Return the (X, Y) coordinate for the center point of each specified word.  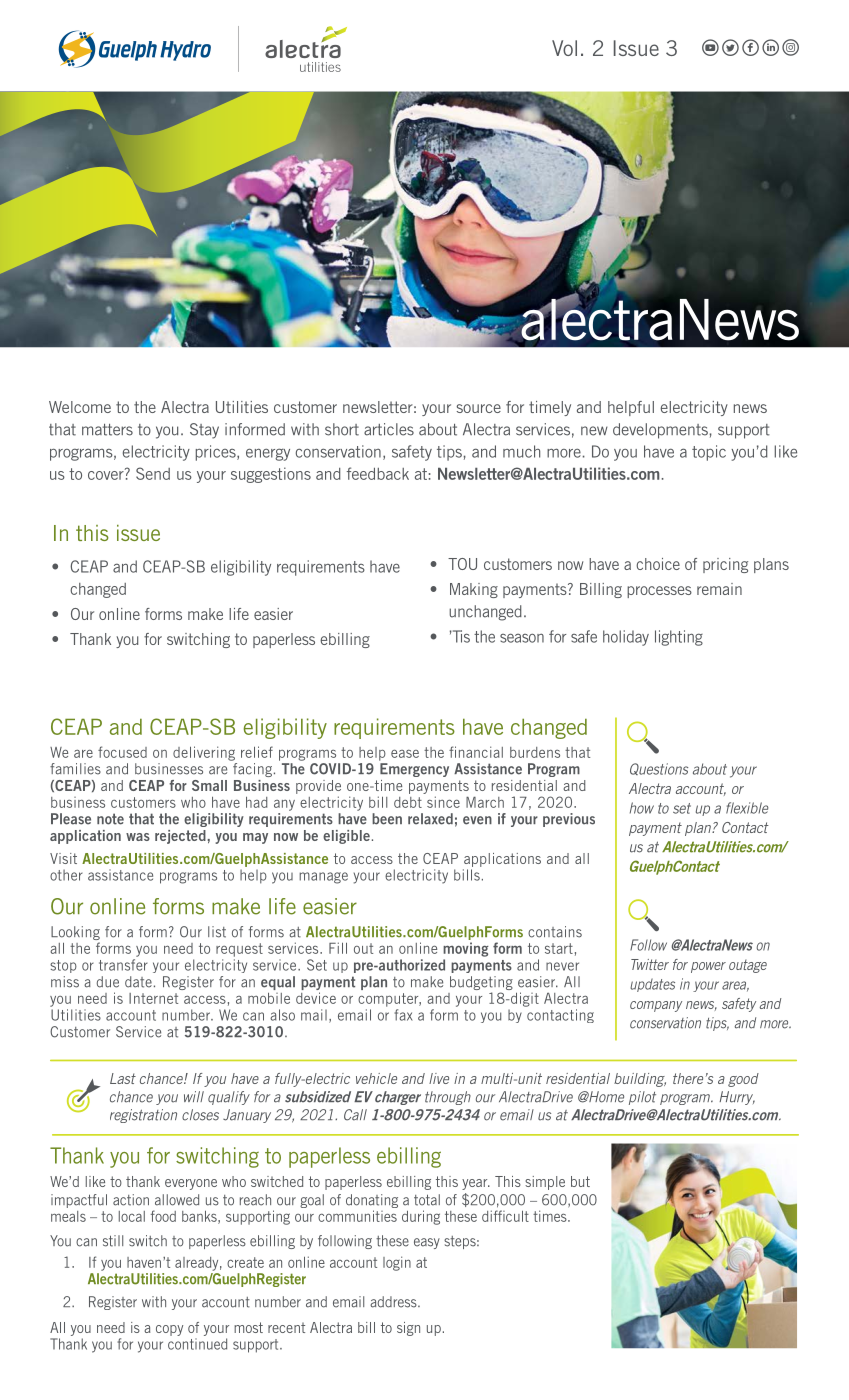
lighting (679, 638)
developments (660, 431)
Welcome (80, 407)
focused (122, 752)
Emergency (414, 770)
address (394, 1302)
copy (169, 1330)
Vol (564, 48)
